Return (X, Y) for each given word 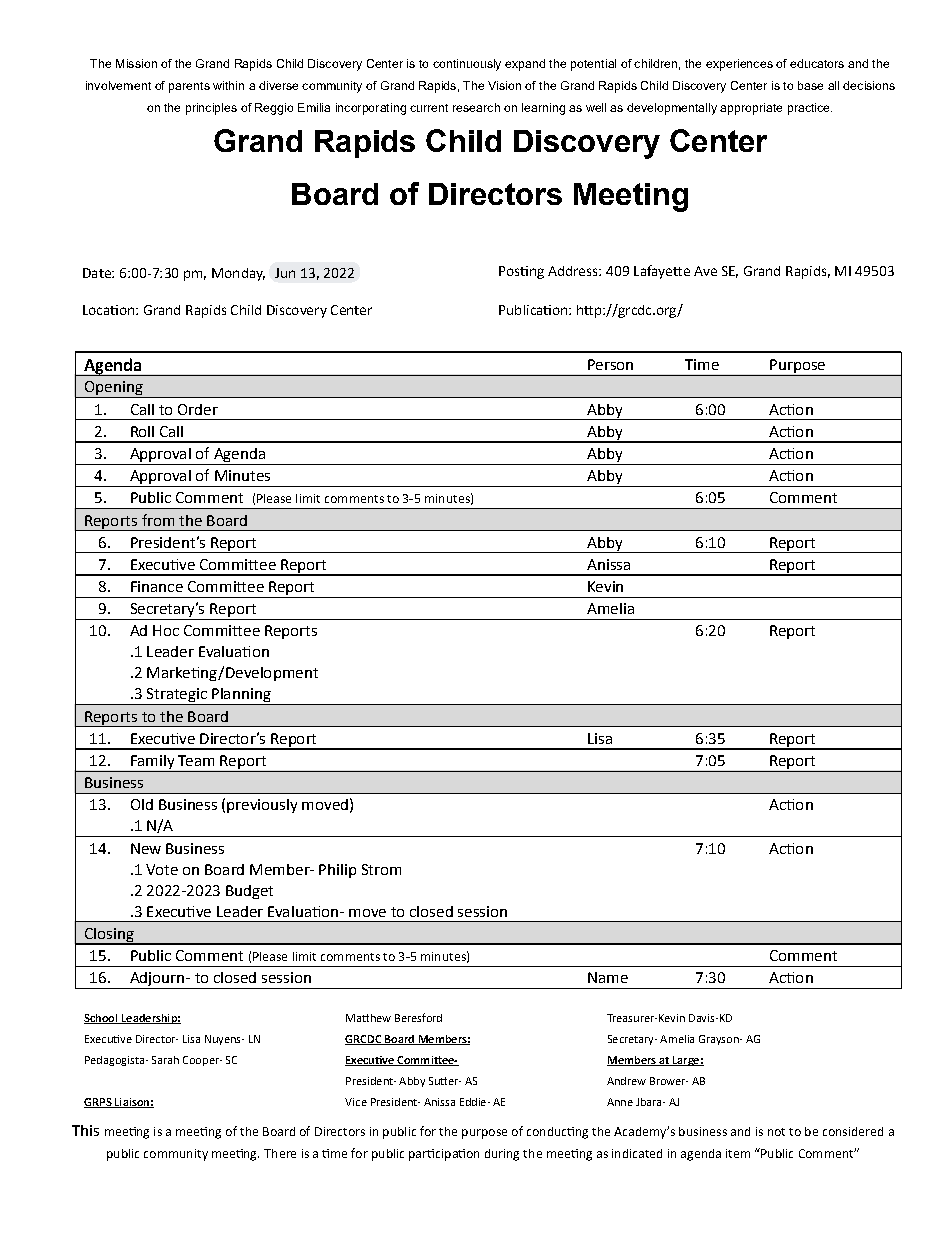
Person (610, 364)
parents (189, 87)
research (476, 107)
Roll (142, 431)
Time (702, 364)
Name (608, 977)
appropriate (751, 109)
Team (196, 760)
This (85, 1130)
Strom (381, 869)
